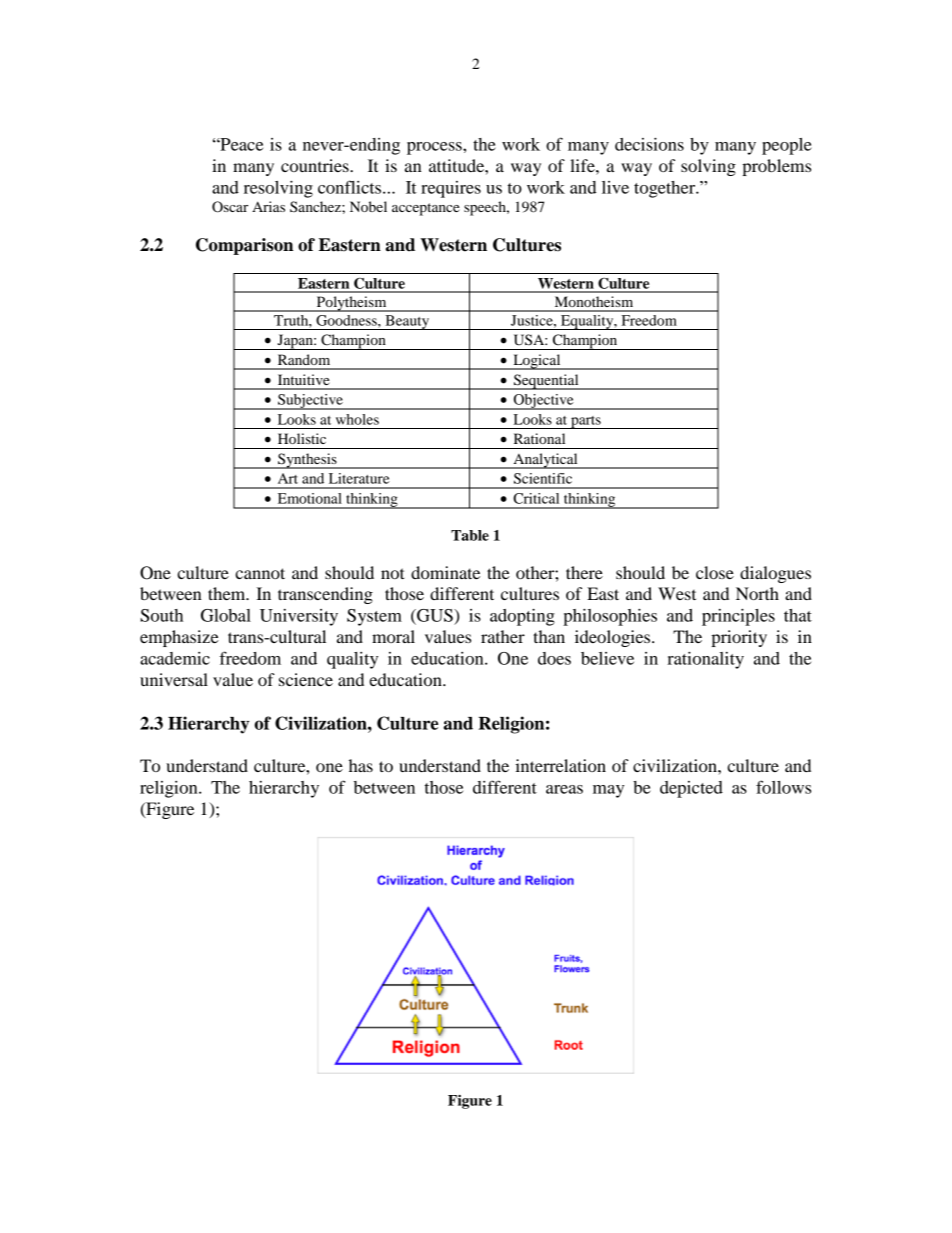 This document has width=952, height=1233. What do you see at coordinates (691, 789) in the document?
I see `depicted` at bounding box center [691, 789].
